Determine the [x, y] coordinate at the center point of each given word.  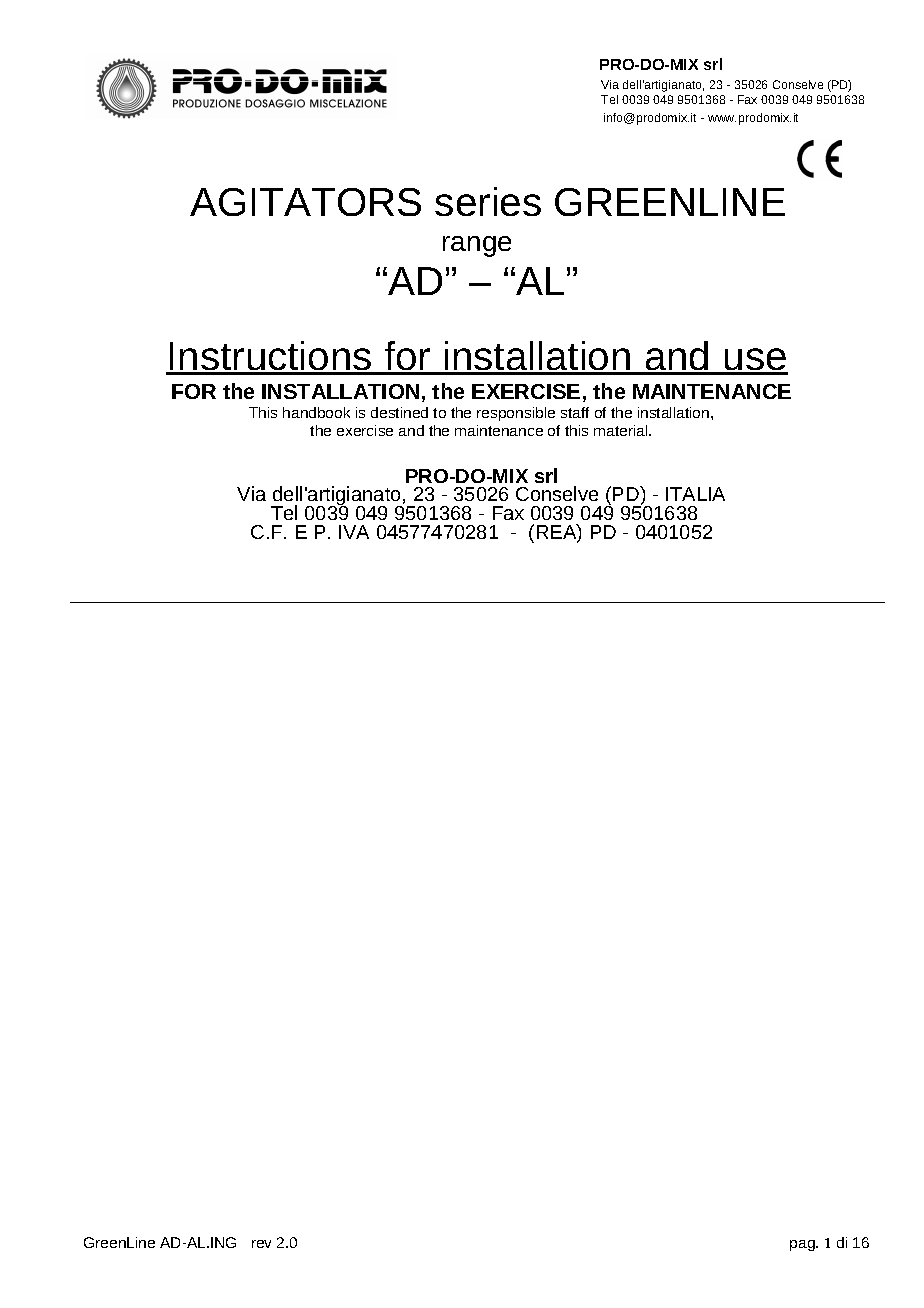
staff [575, 412]
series [488, 201]
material [622, 430]
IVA [354, 532]
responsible [516, 414]
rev [261, 1244]
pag [803, 1245]
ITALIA [695, 494]
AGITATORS [305, 202]
